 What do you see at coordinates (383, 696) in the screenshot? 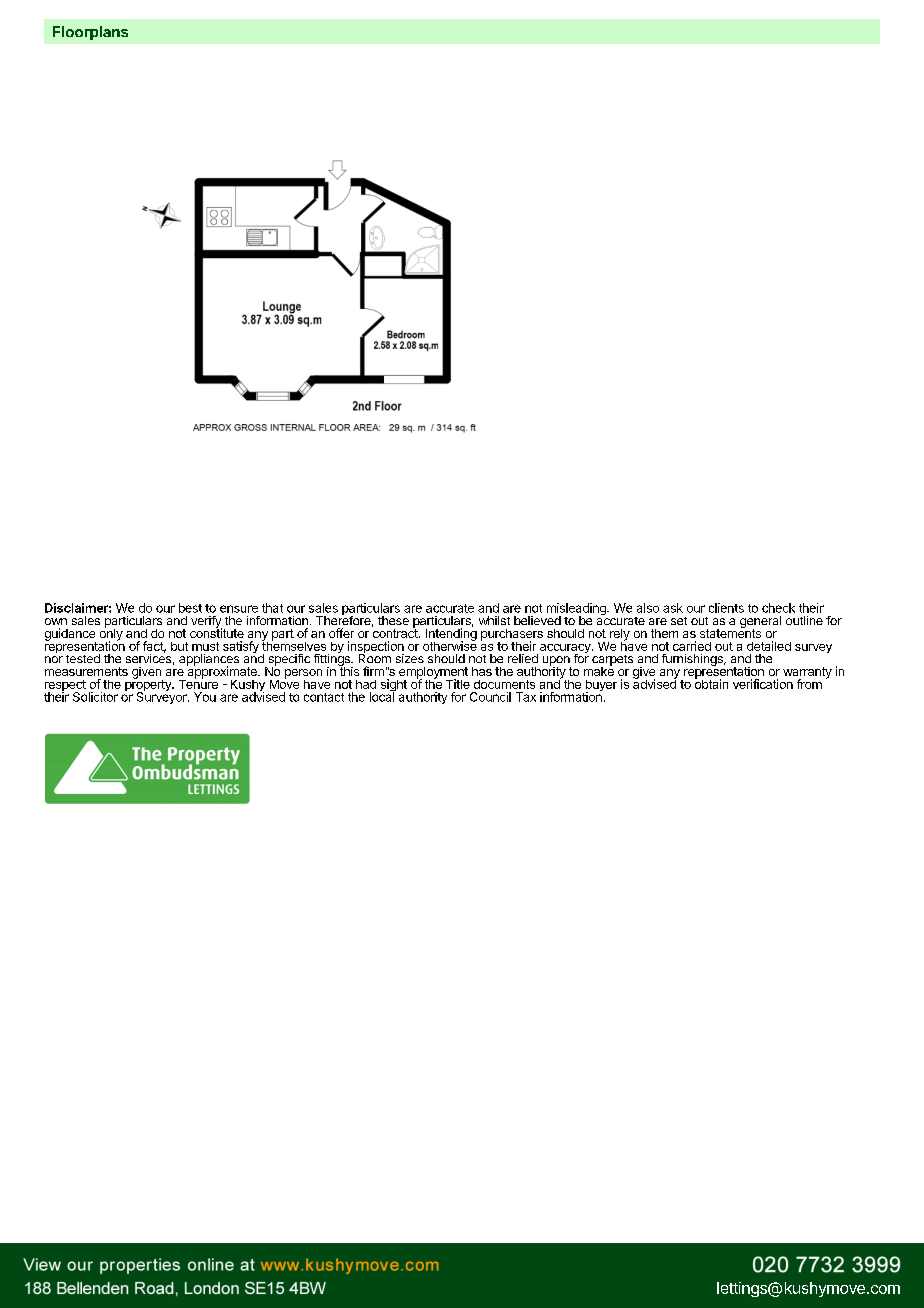
I see `local` at bounding box center [383, 696].
